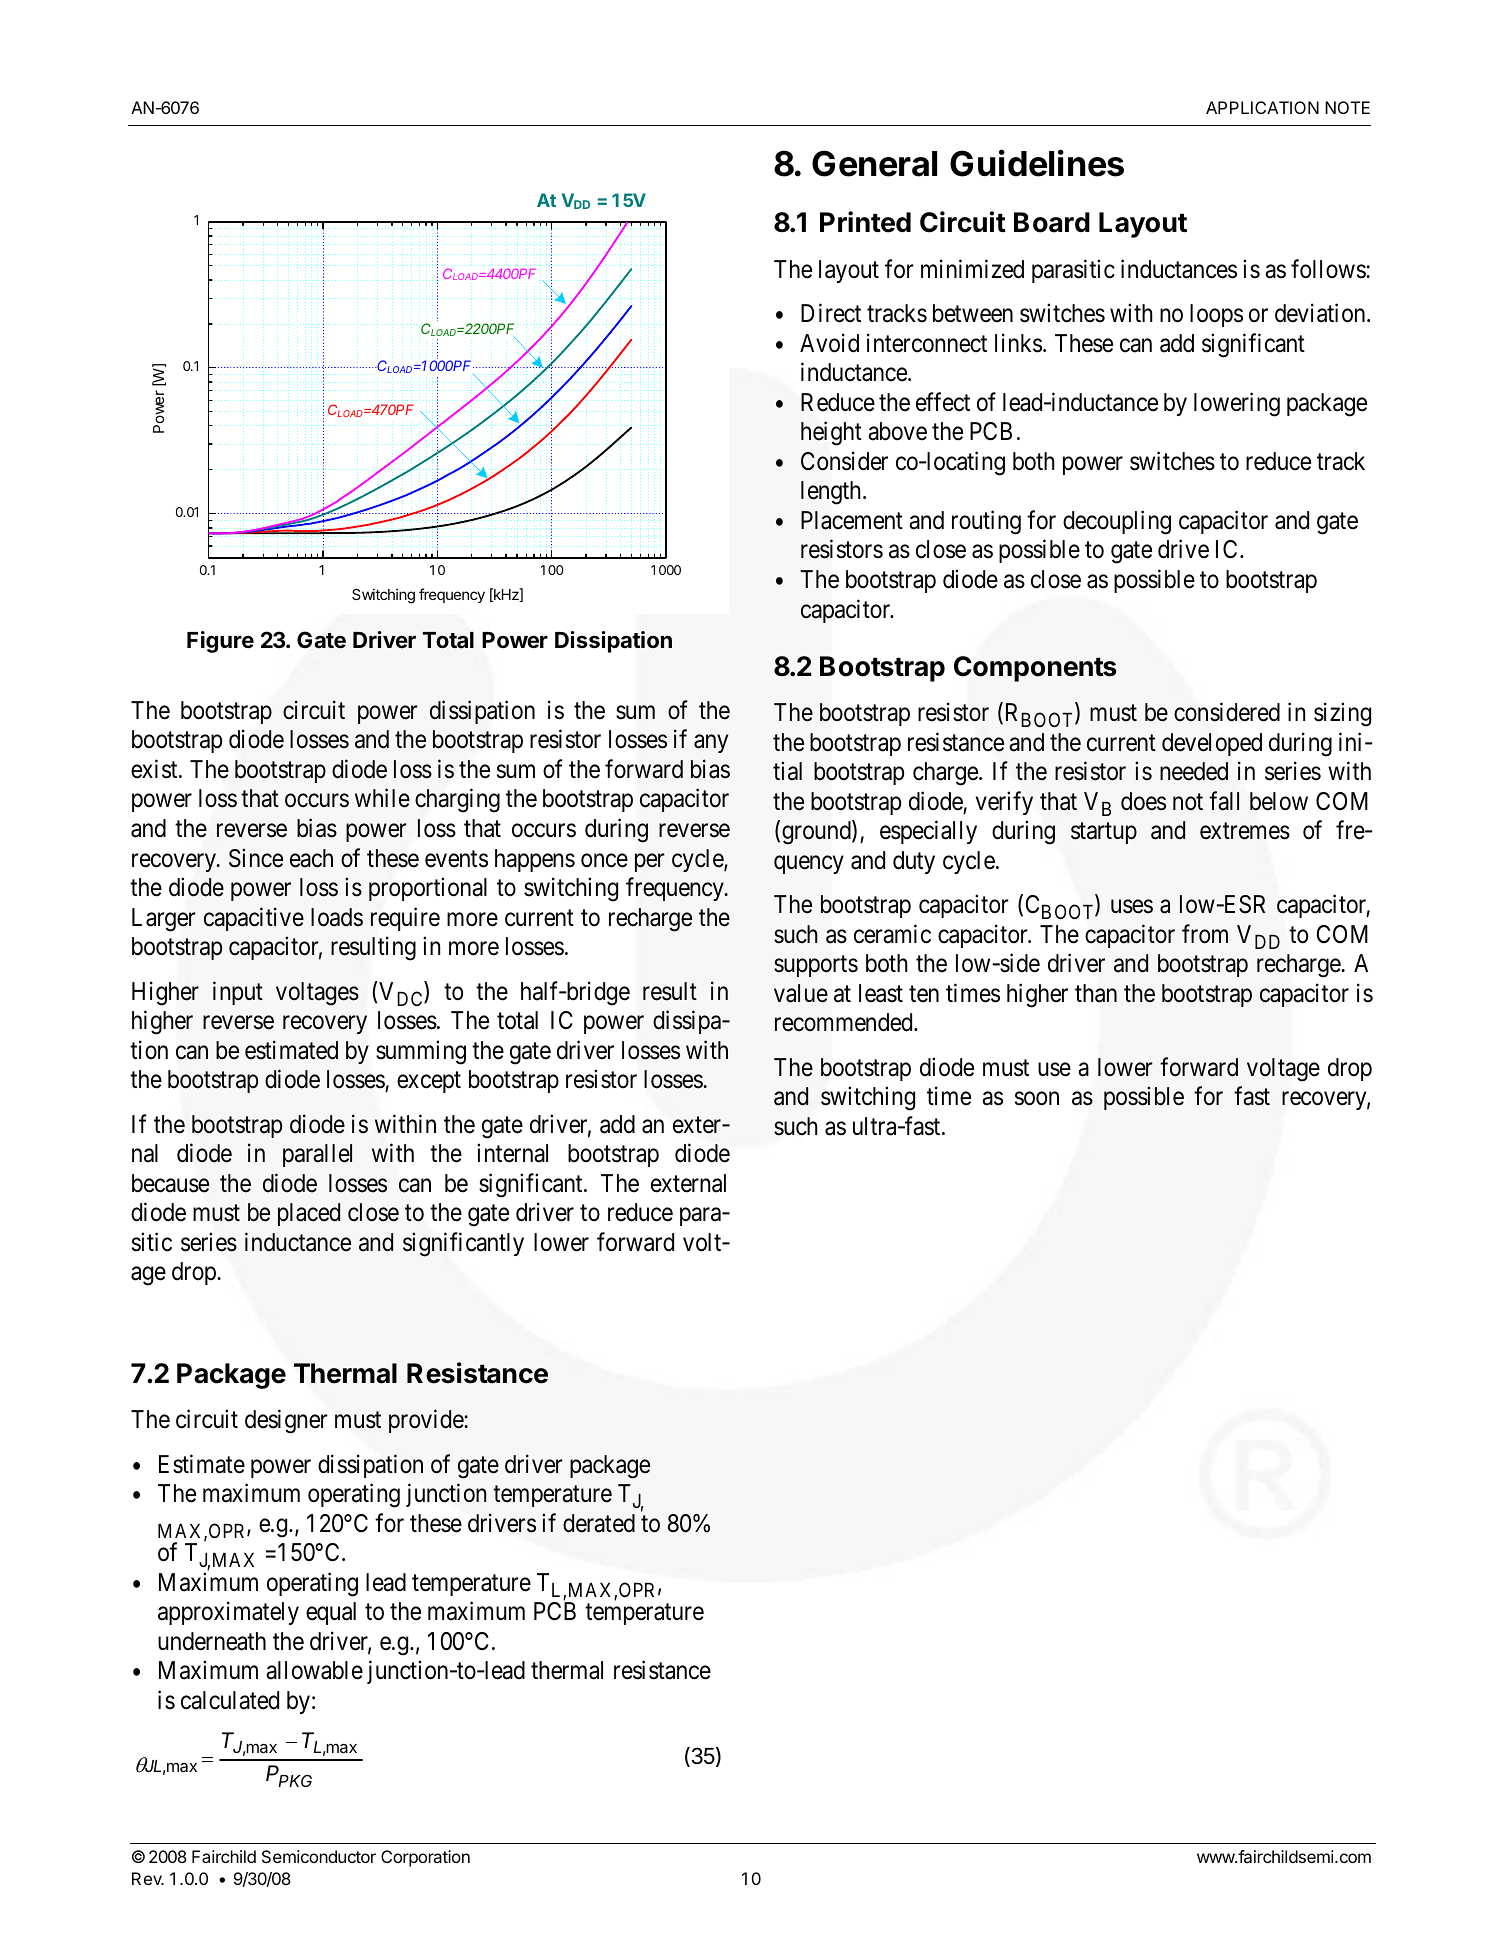 The image size is (1507, 1951). What do you see at coordinates (295, 1780) in the screenshot?
I see `PKG` at bounding box center [295, 1780].
